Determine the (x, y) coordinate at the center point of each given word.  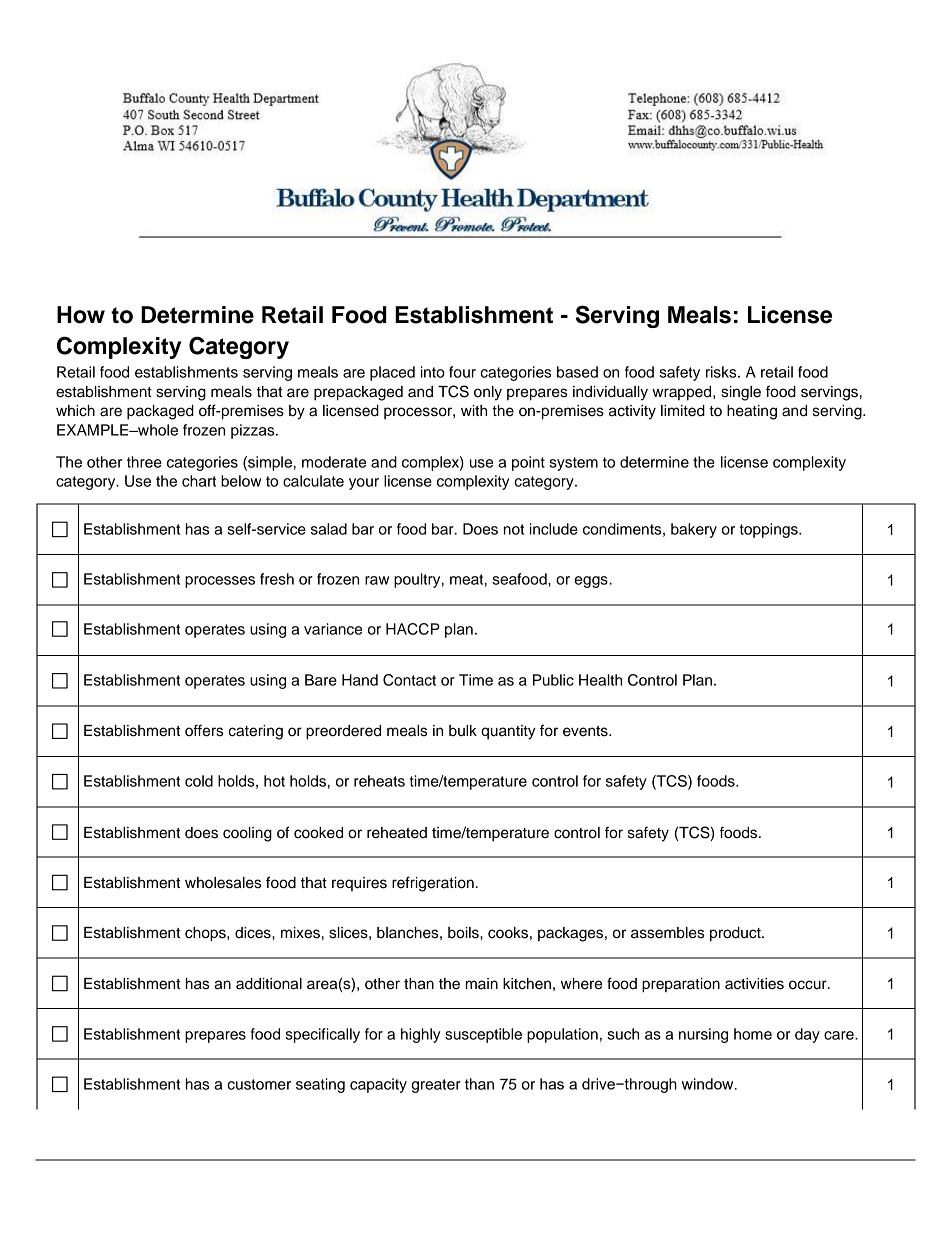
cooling (247, 834)
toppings (769, 530)
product (736, 934)
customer (259, 1084)
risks (722, 372)
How (81, 315)
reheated (397, 833)
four (462, 372)
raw (377, 580)
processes (220, 582)
